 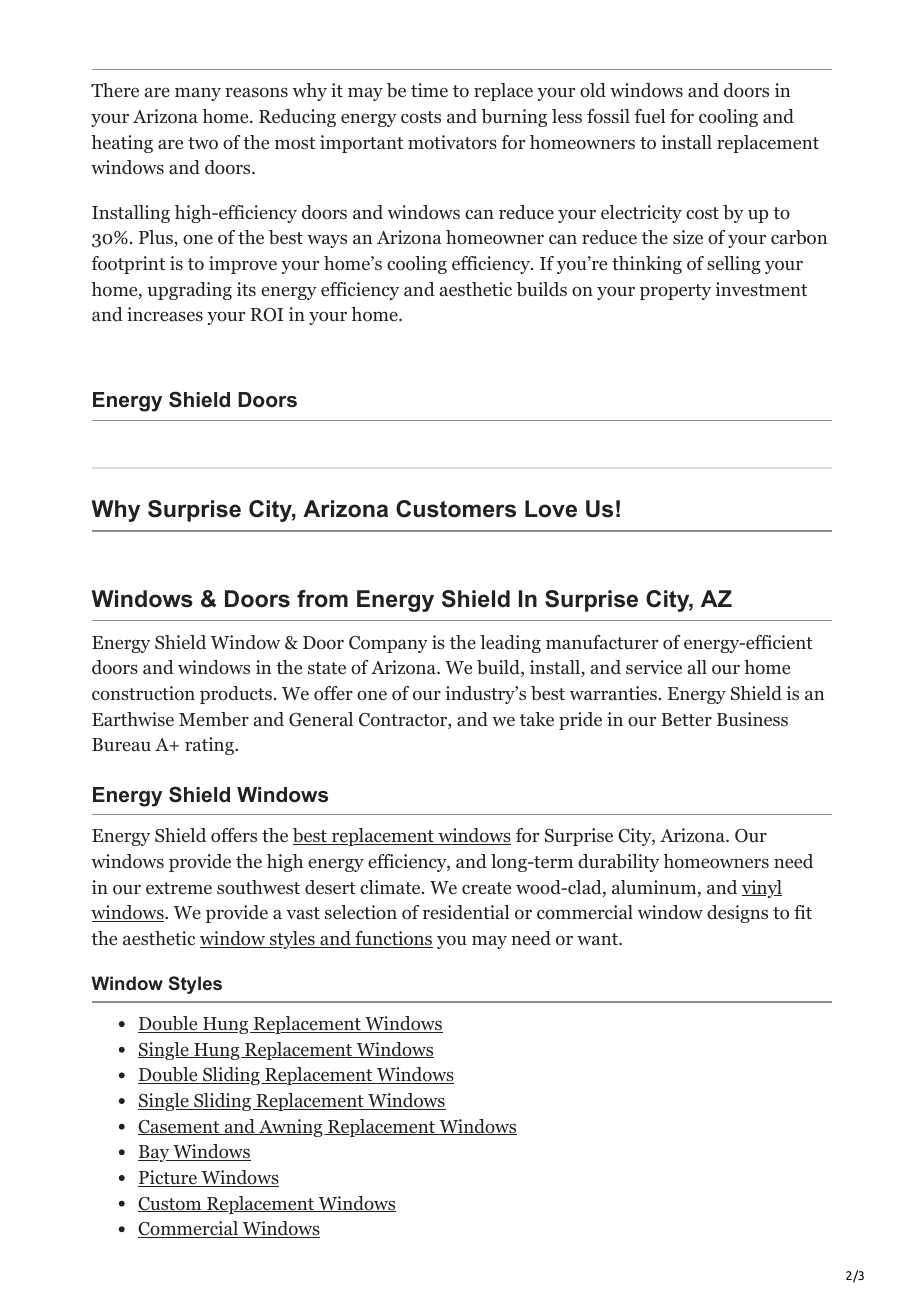 What do you see at coordinates (165, 314) in the page?
I see `increases` at bounding box center [165, 314].
